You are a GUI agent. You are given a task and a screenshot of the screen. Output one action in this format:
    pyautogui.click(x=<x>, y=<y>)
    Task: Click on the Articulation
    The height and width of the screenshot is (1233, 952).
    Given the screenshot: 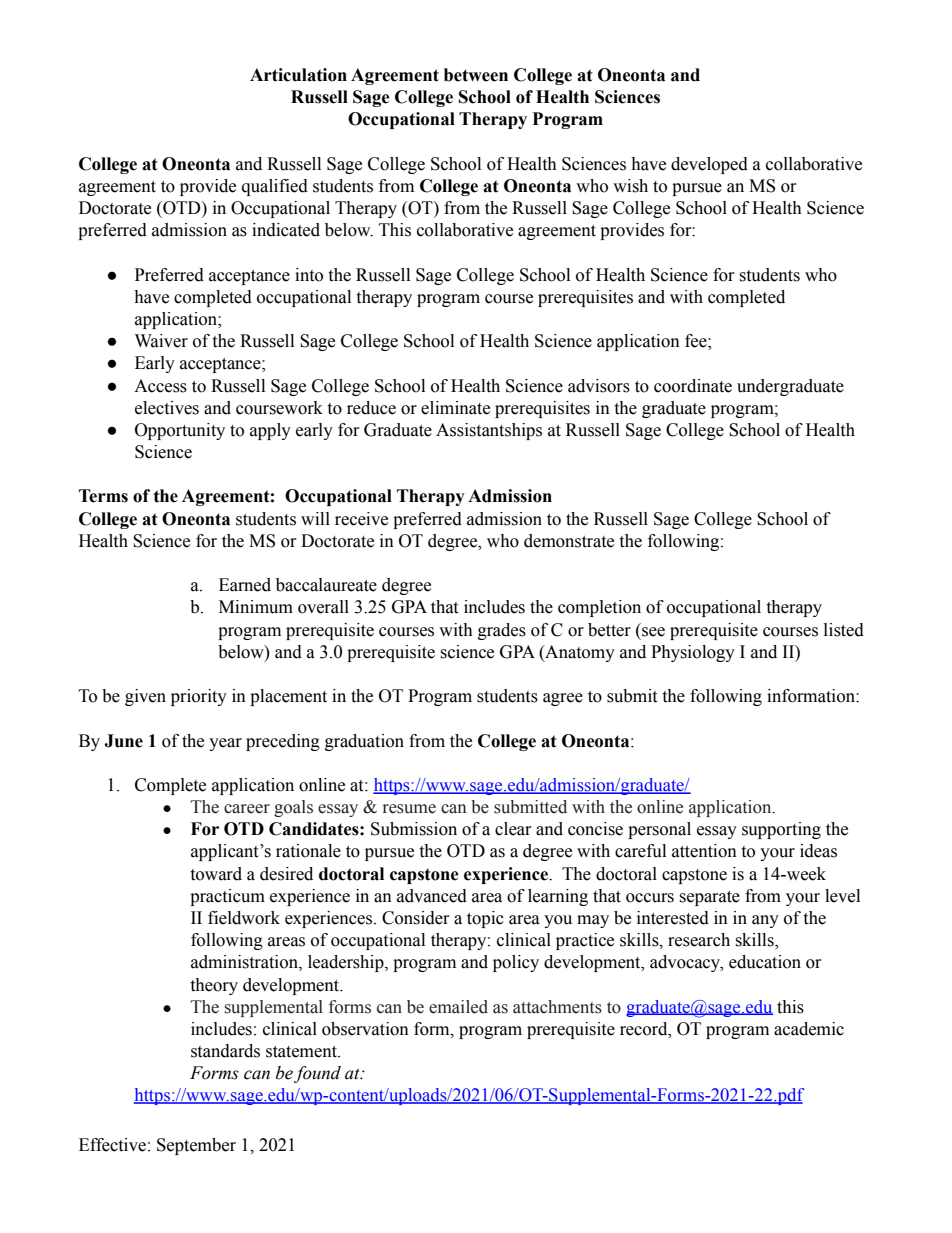 What is the action you would take?
    pyautogui.click(x=298, y=75)
